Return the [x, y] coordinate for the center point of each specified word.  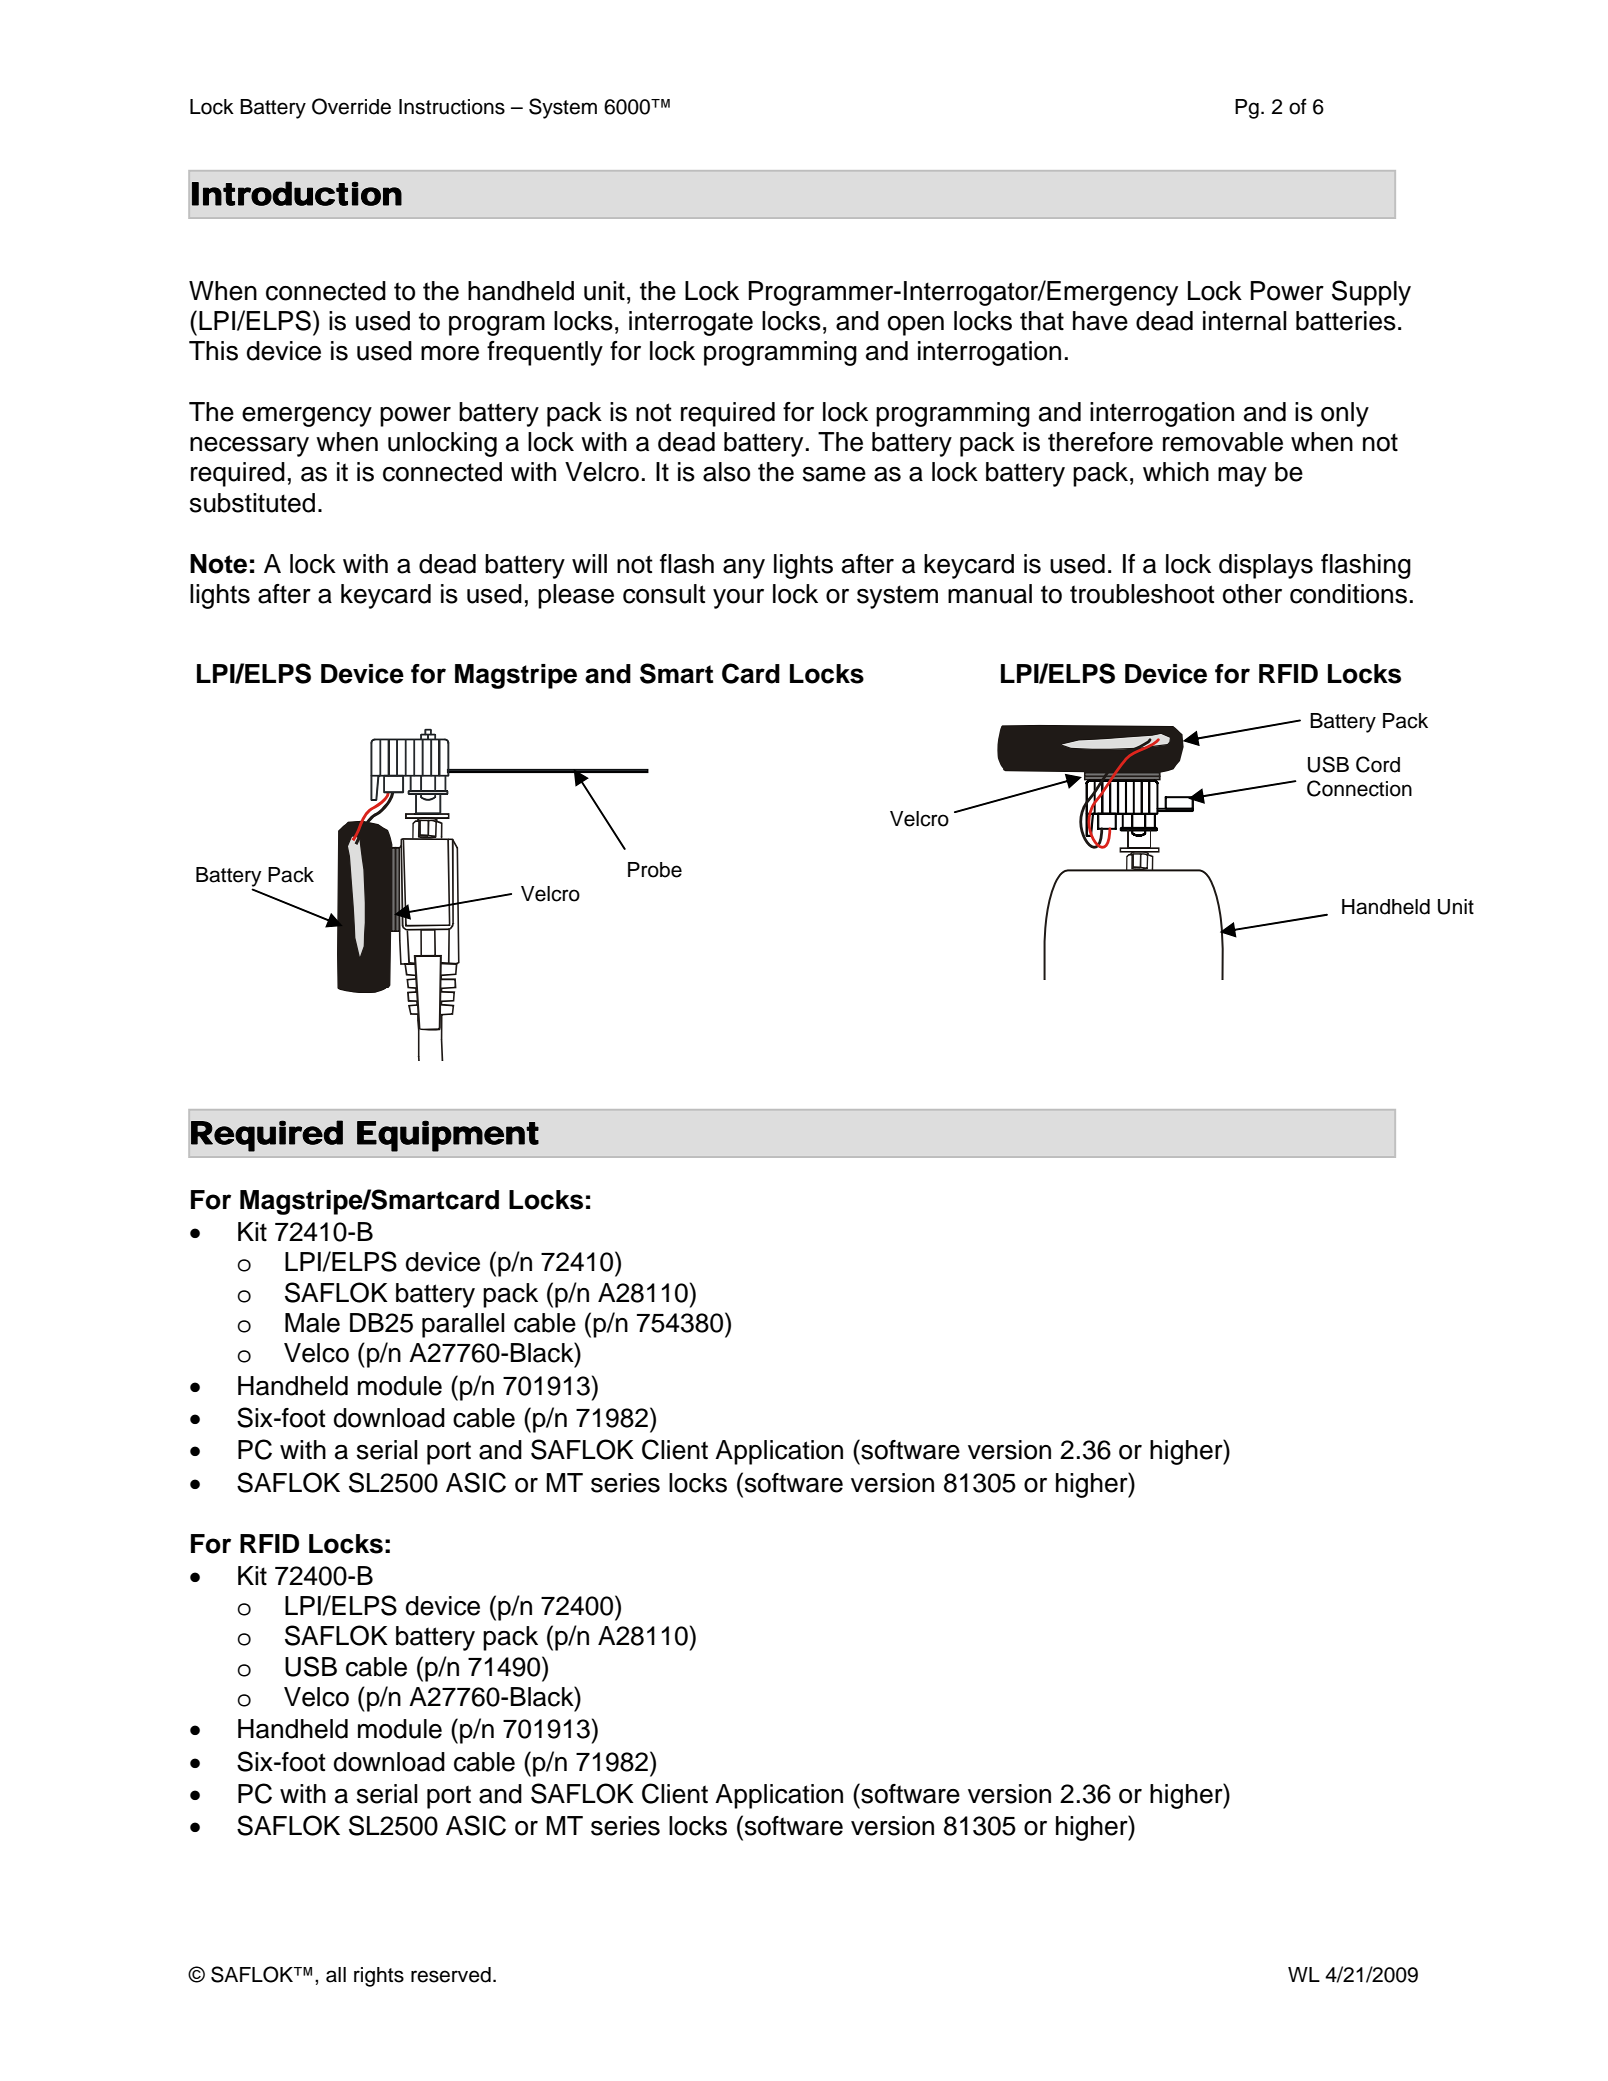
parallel [463, 1325]
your [738, 599]
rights [379, 1977]
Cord [1378, 764]
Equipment [448, 1136]
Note [218, 564]
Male [312, 1323]
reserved [451, 1975]
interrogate [691, 323]
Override [351, 106]
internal [1245, 321]
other [1252, 594]
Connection [1359, 788]
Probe [655, 870]
